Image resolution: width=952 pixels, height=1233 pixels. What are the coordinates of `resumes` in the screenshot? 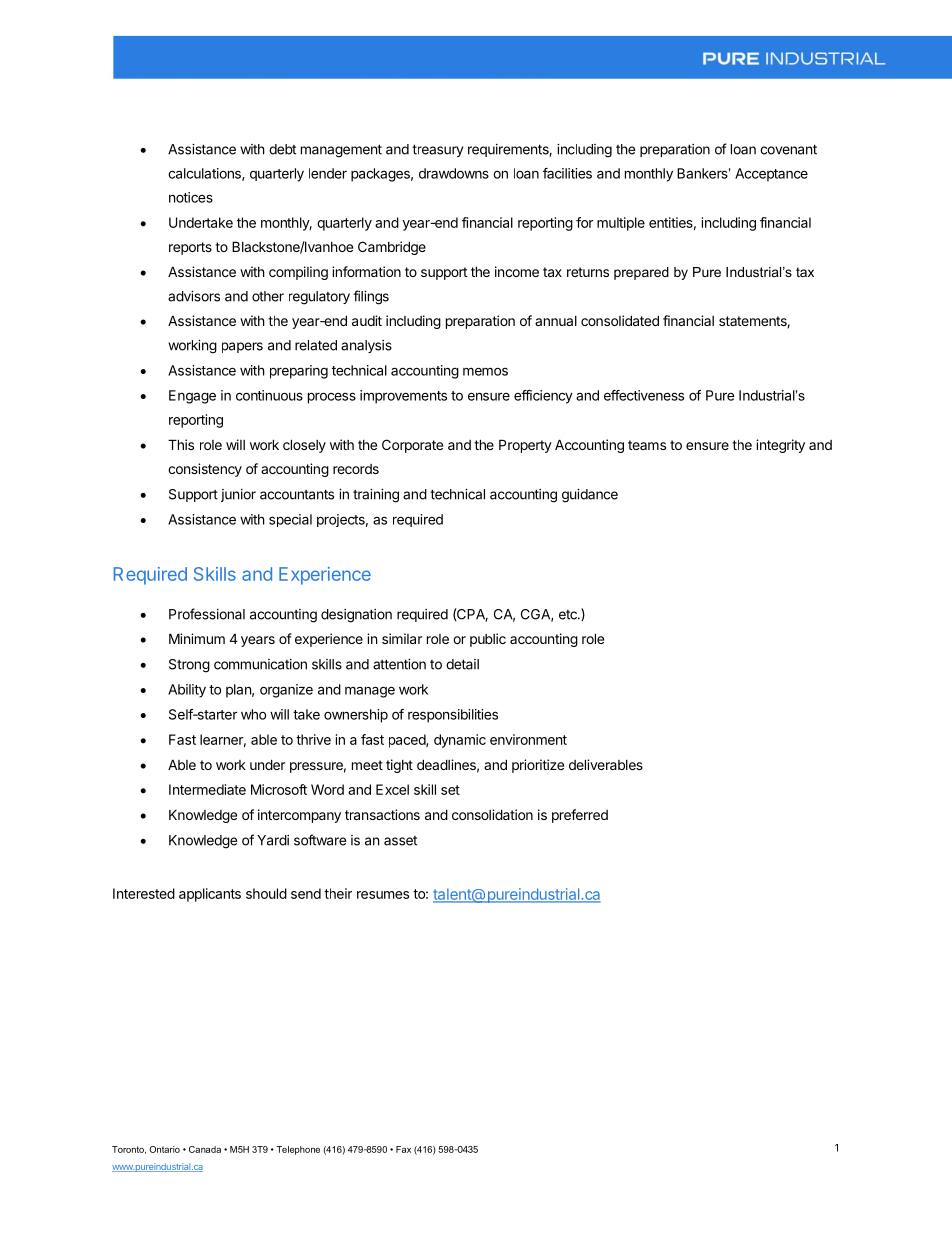 It's located at (383, 895).
